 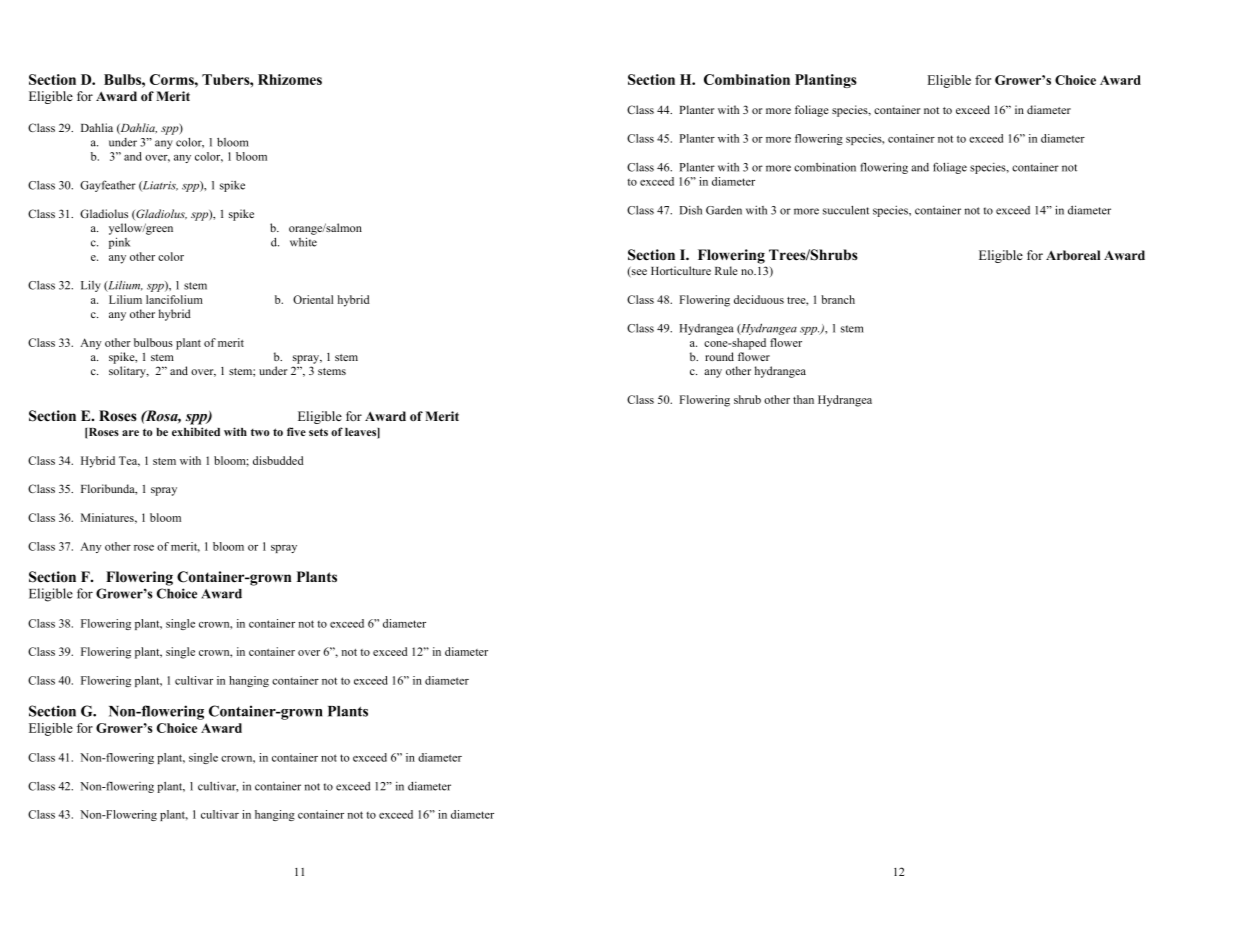 I want to click on succulent, so click(x=846, y=210).
